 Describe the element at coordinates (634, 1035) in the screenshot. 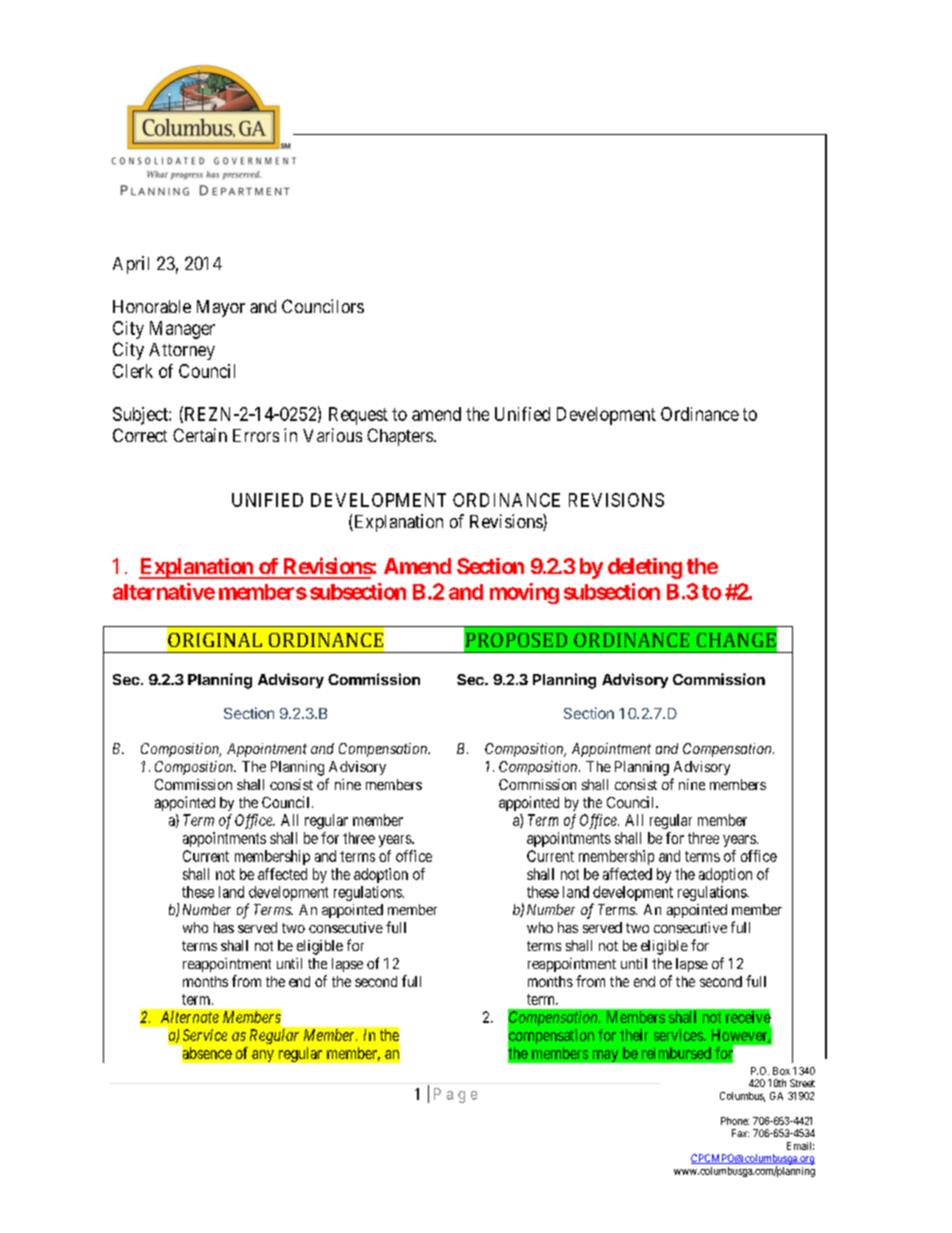

I see `their` at that location.
